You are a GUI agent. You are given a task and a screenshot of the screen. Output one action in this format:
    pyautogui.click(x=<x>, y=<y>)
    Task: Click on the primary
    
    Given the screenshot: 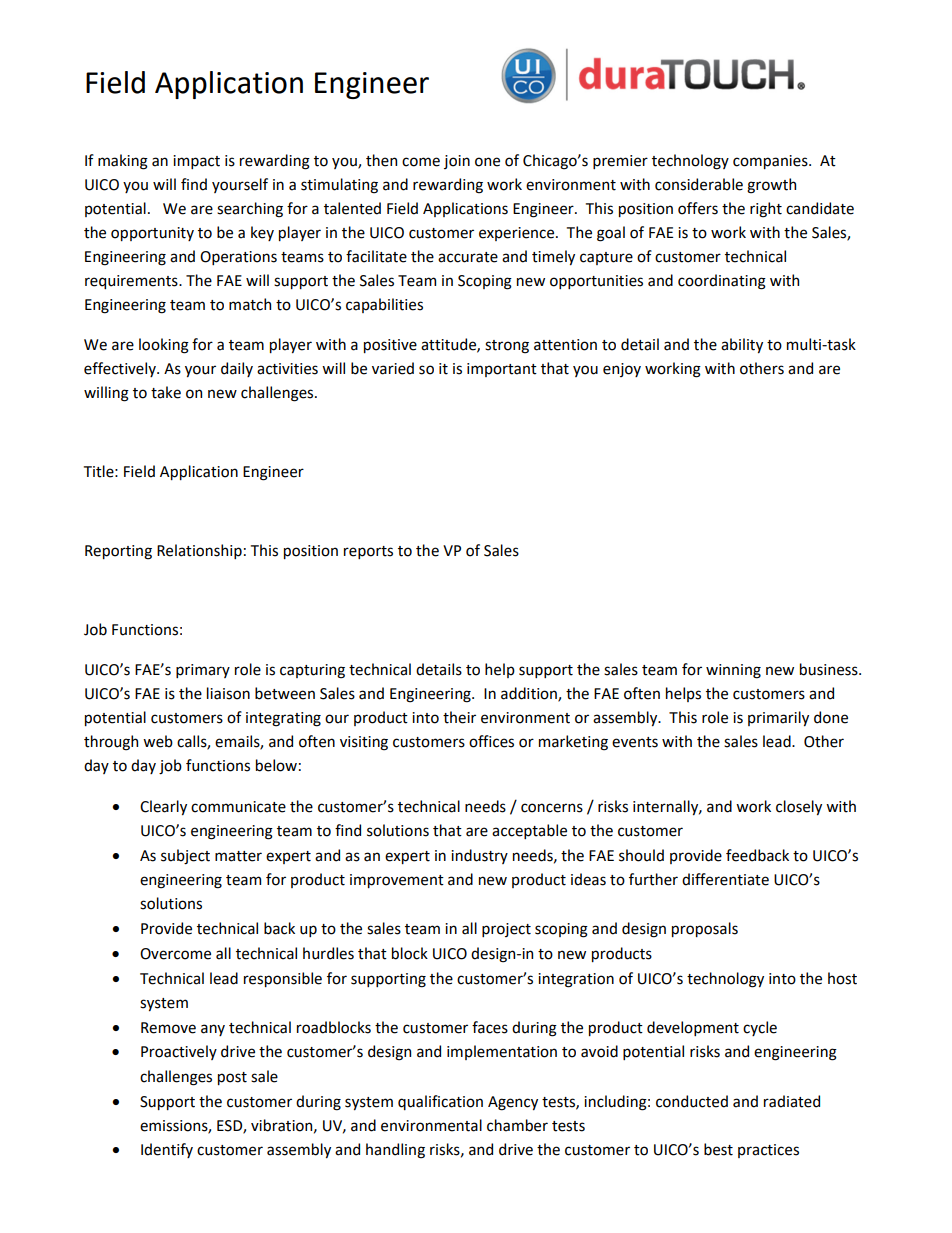 What is the action you would take?
    pyautogui.click(x=203, y=671)
